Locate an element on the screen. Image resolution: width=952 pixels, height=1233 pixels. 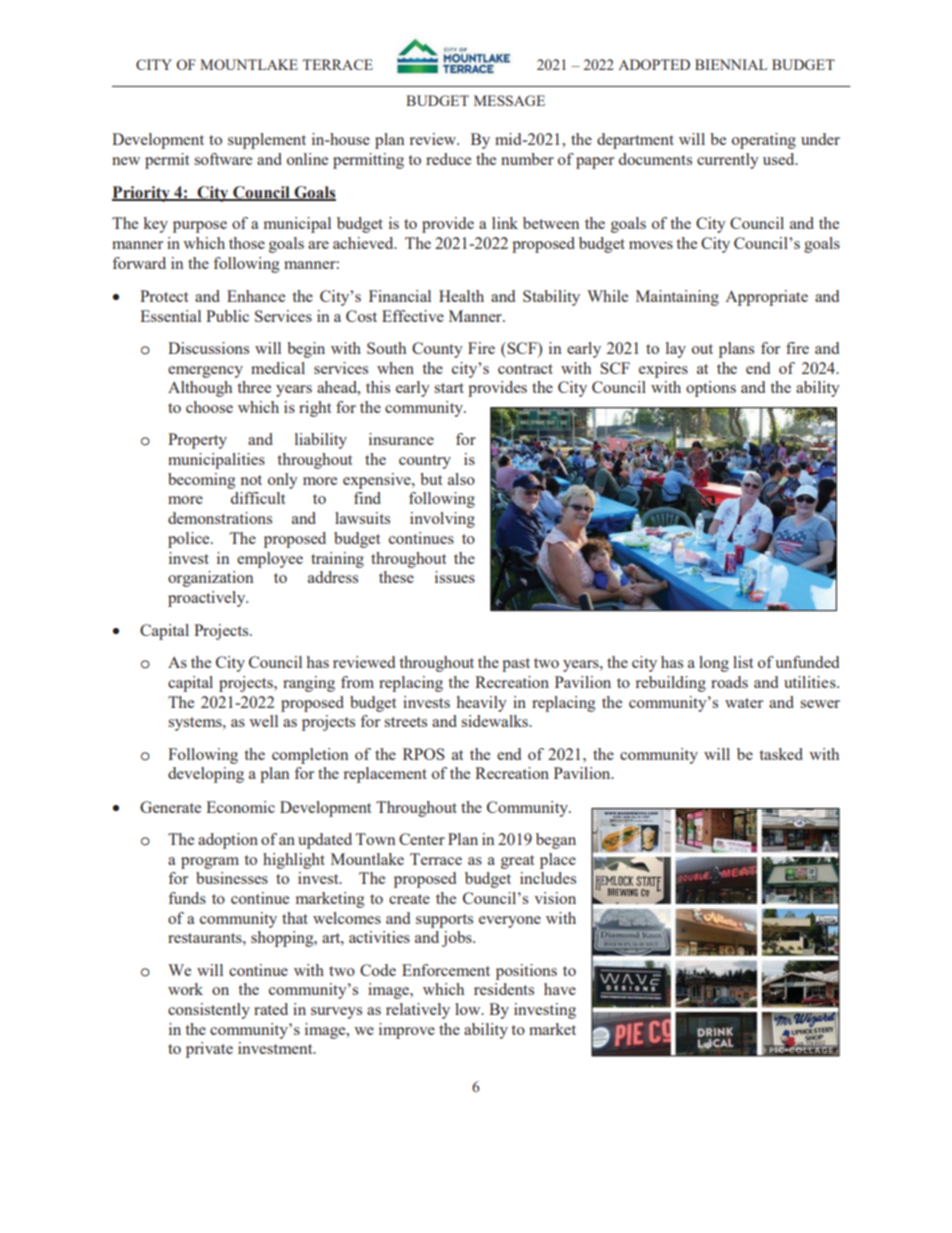
BIENNIAL is located at coordinates (731, 64).
